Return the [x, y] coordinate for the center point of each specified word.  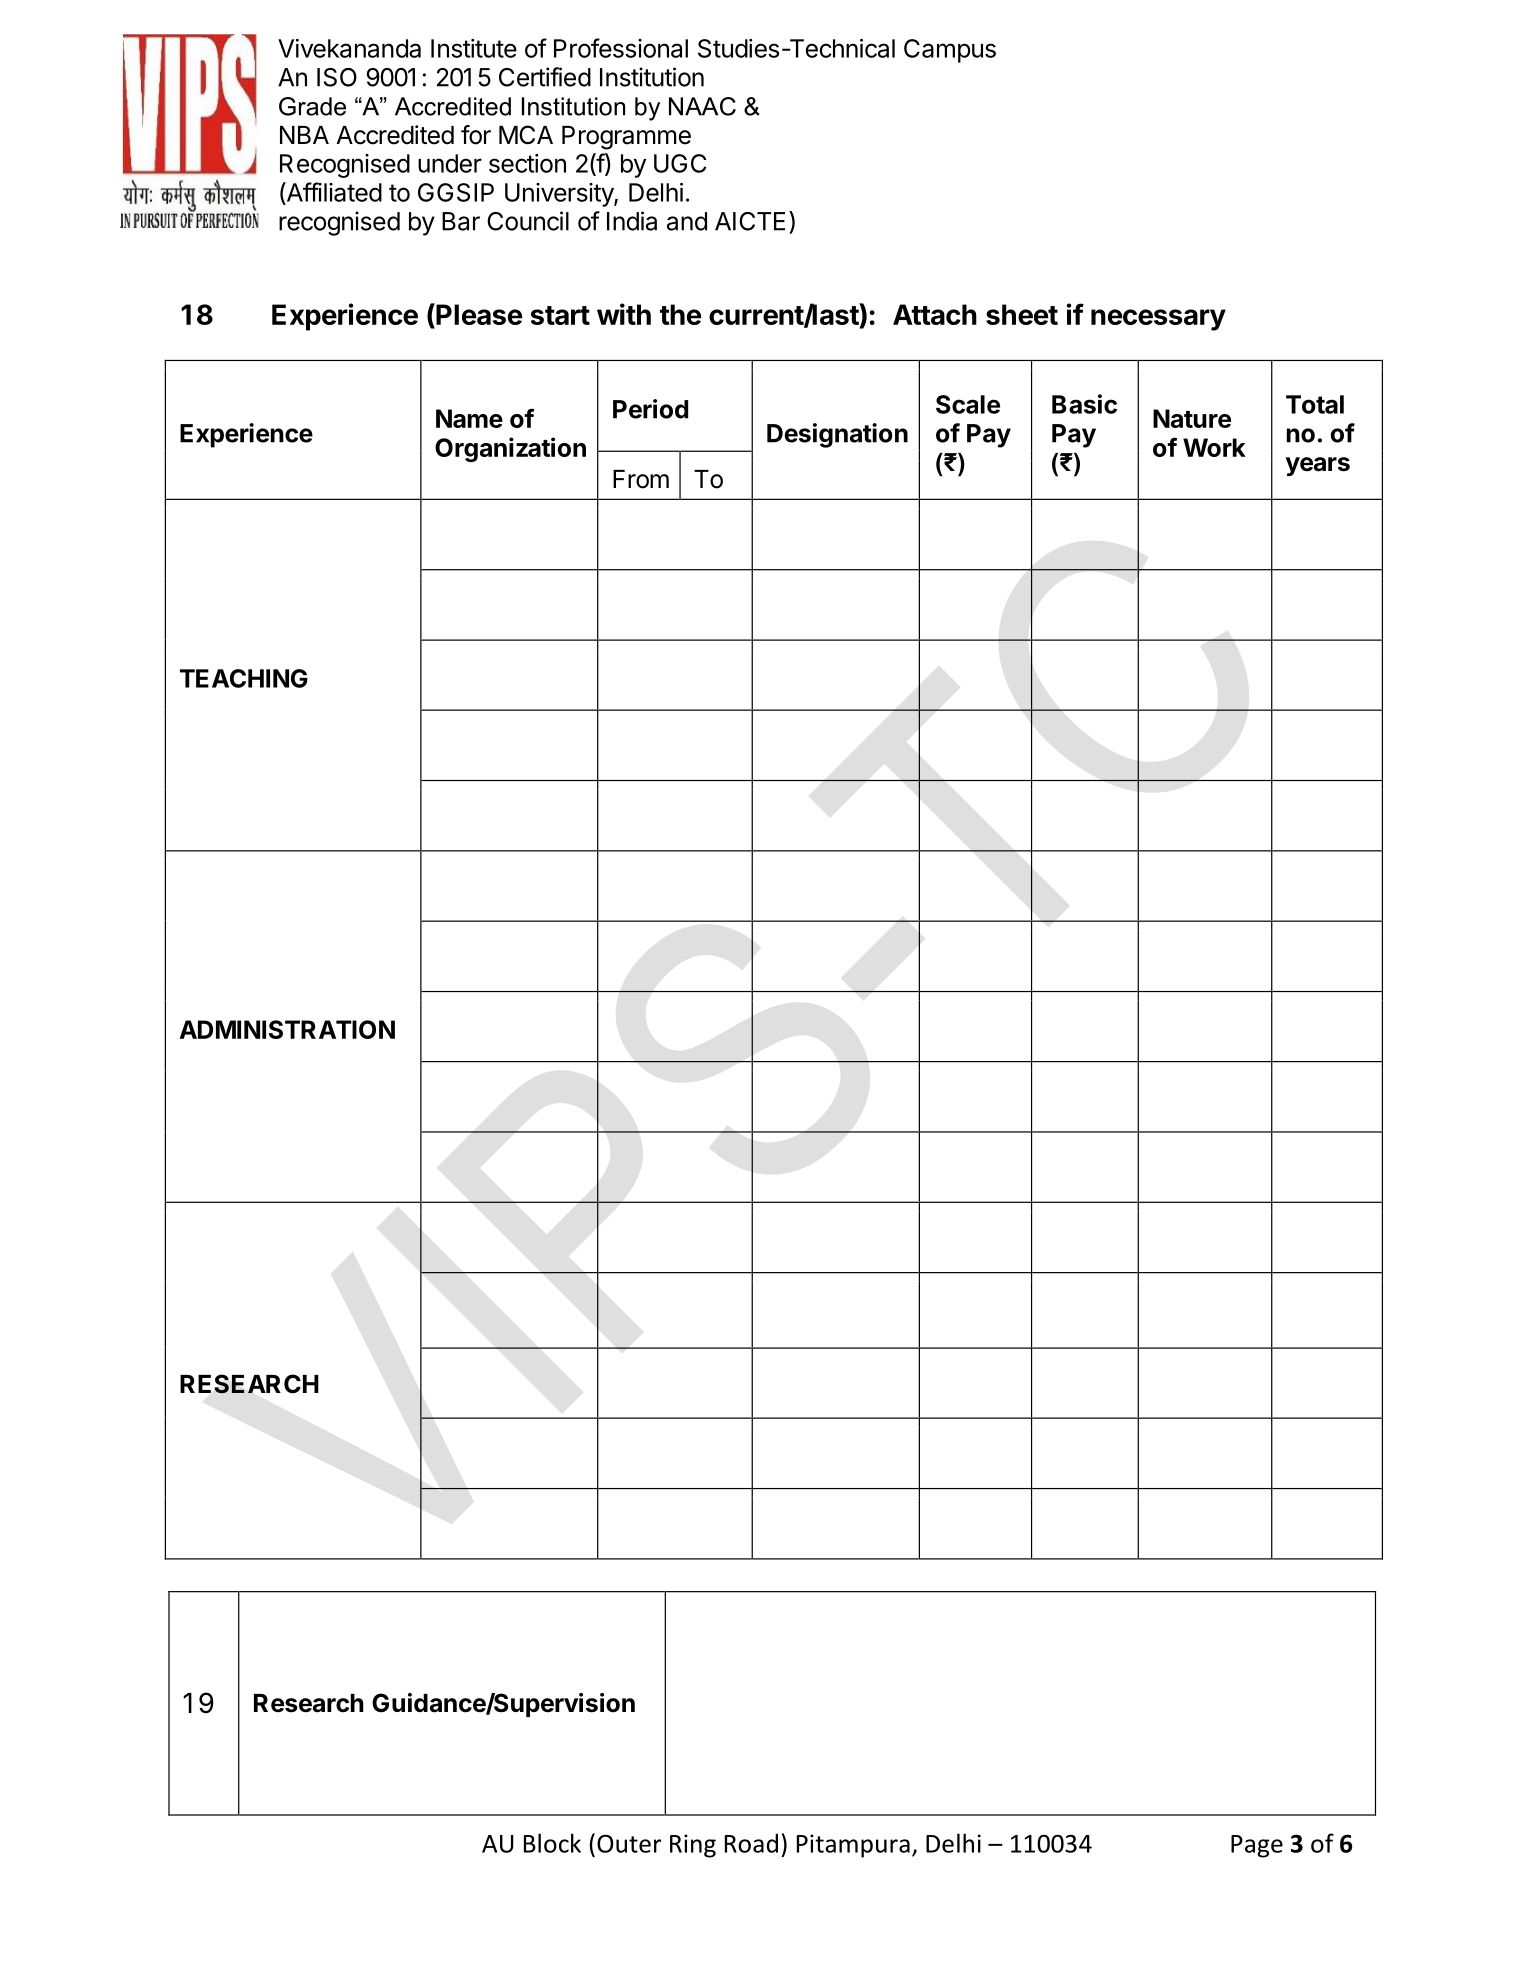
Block [552, 1843]
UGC [680, 163]
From [641, 479]
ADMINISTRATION [287, 1029]
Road [751, 1843]
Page [1257, 1846]
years [1318, 466]
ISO [337, 77]
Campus [950, 51]
